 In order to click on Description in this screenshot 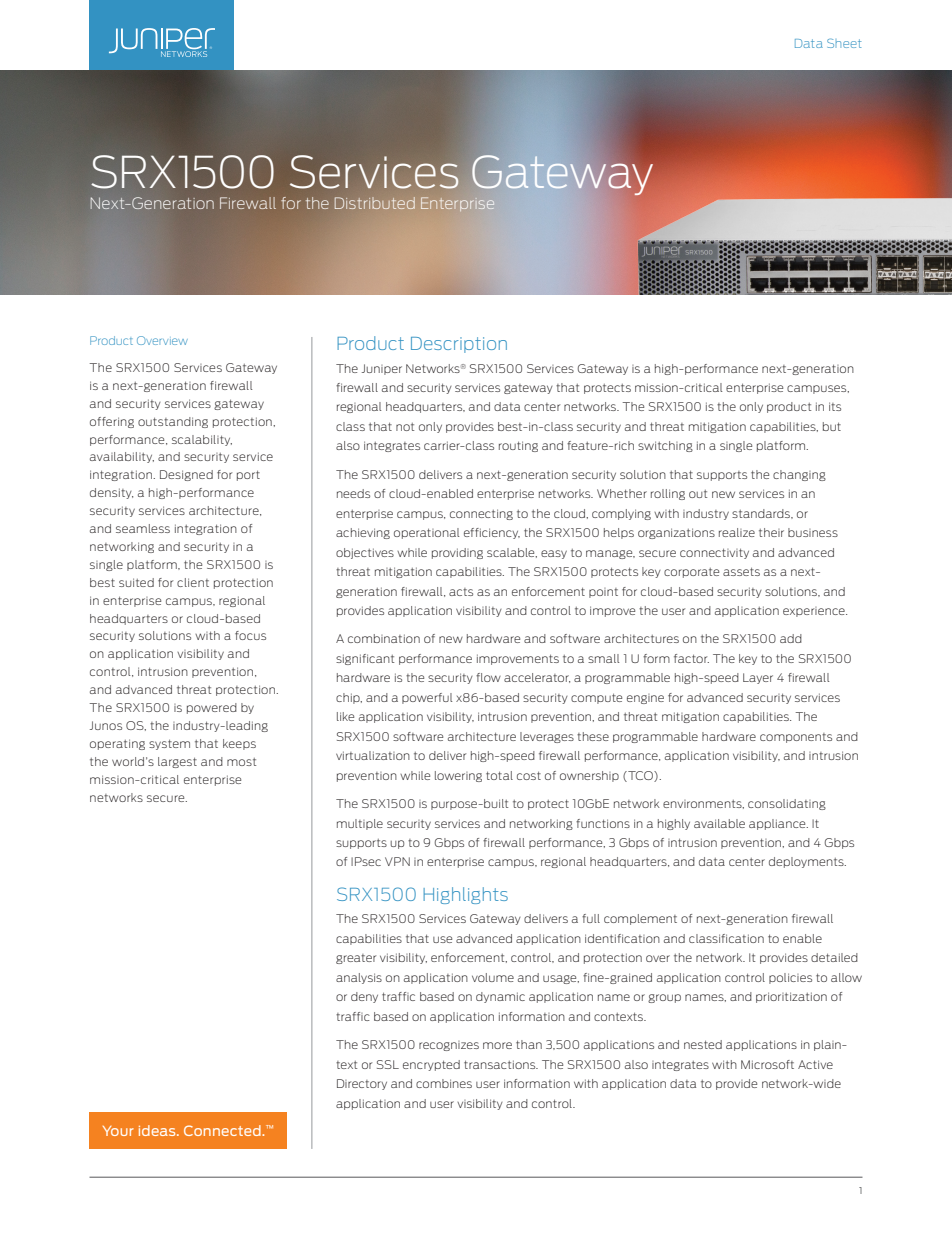, I will do `click(459, 345)`.
